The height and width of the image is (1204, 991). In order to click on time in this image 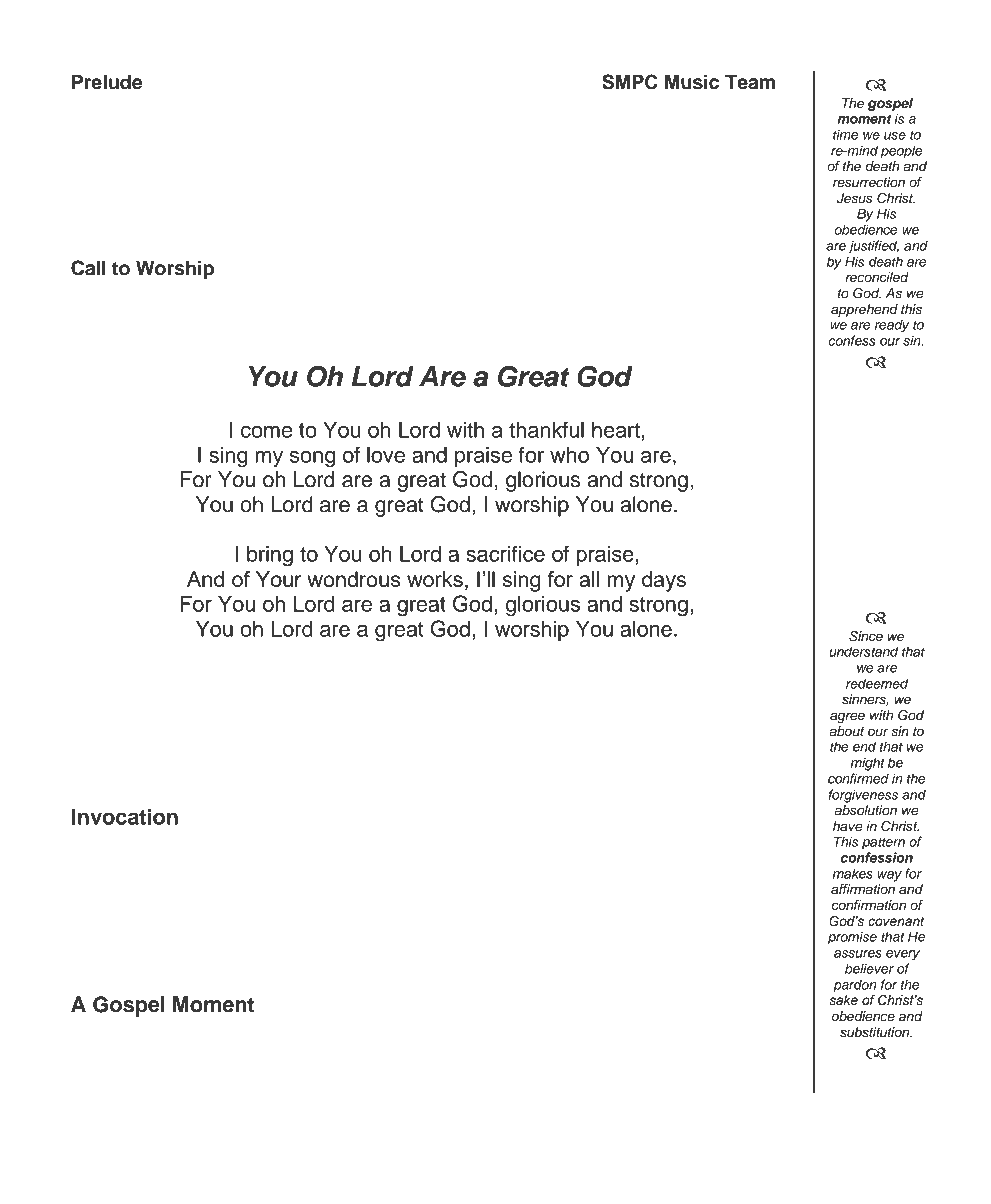, I will do `click(845, 134)`.
